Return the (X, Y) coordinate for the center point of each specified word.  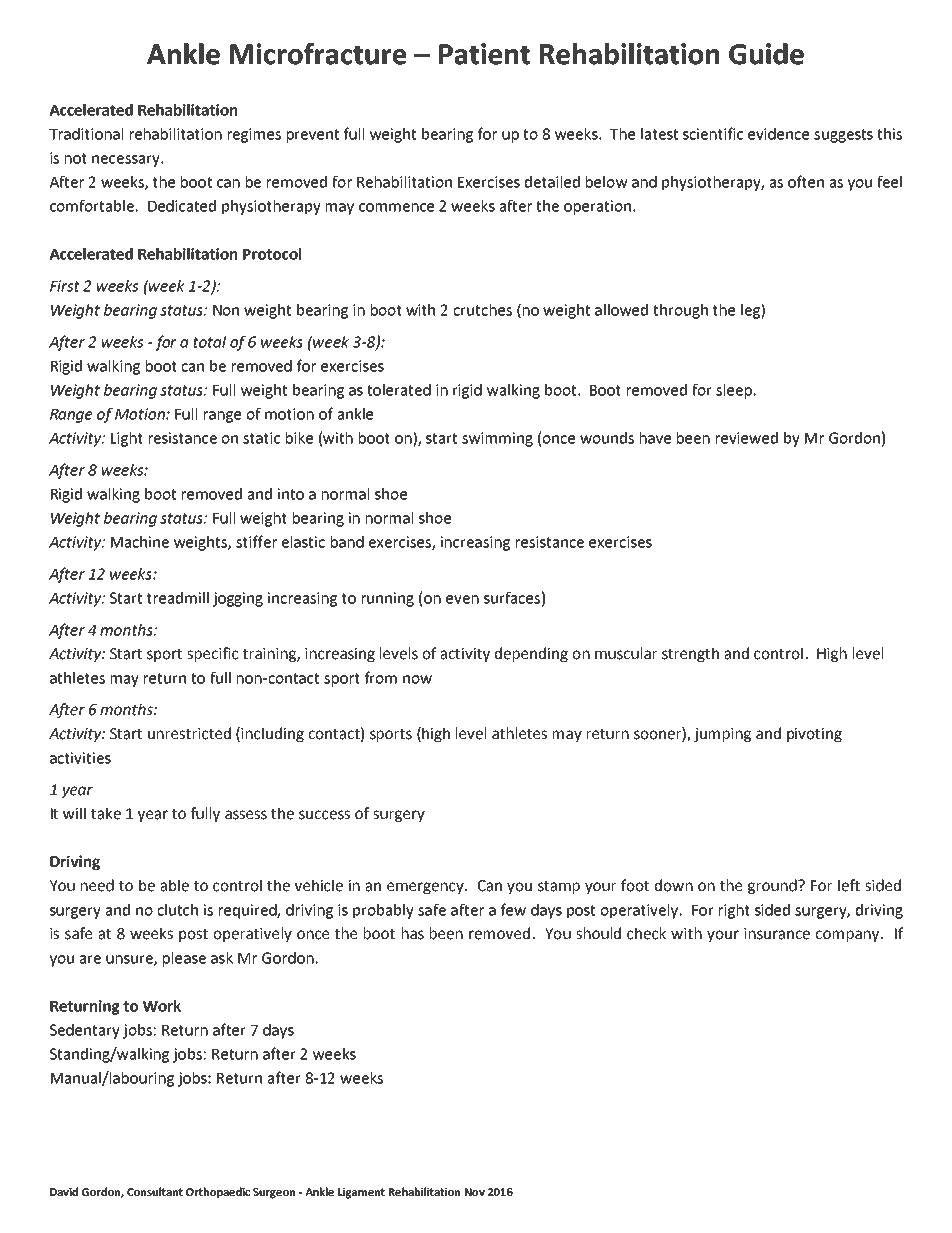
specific (212, 654)
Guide (766, 54)
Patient (484, 54)
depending (531, 654)
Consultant (155, 1191)
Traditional (86, 134)
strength (690, 654)
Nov (475, 1192)
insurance (777, 934)
